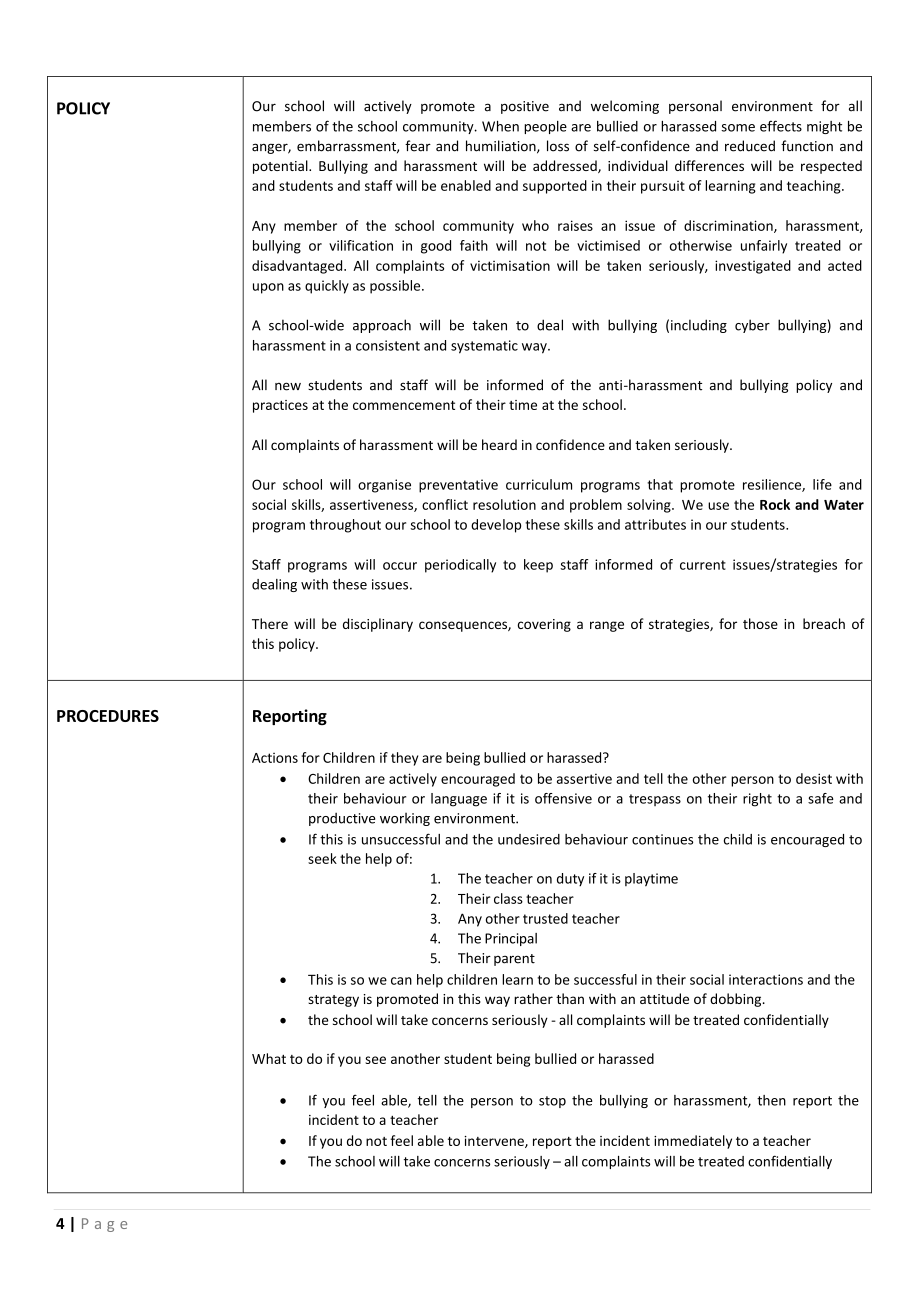 This screenshot has width=924, height=1309. What do you see at coordinates (484, 347) in the screenshot?
I see `systematic` at bounding box center [484, 347].
